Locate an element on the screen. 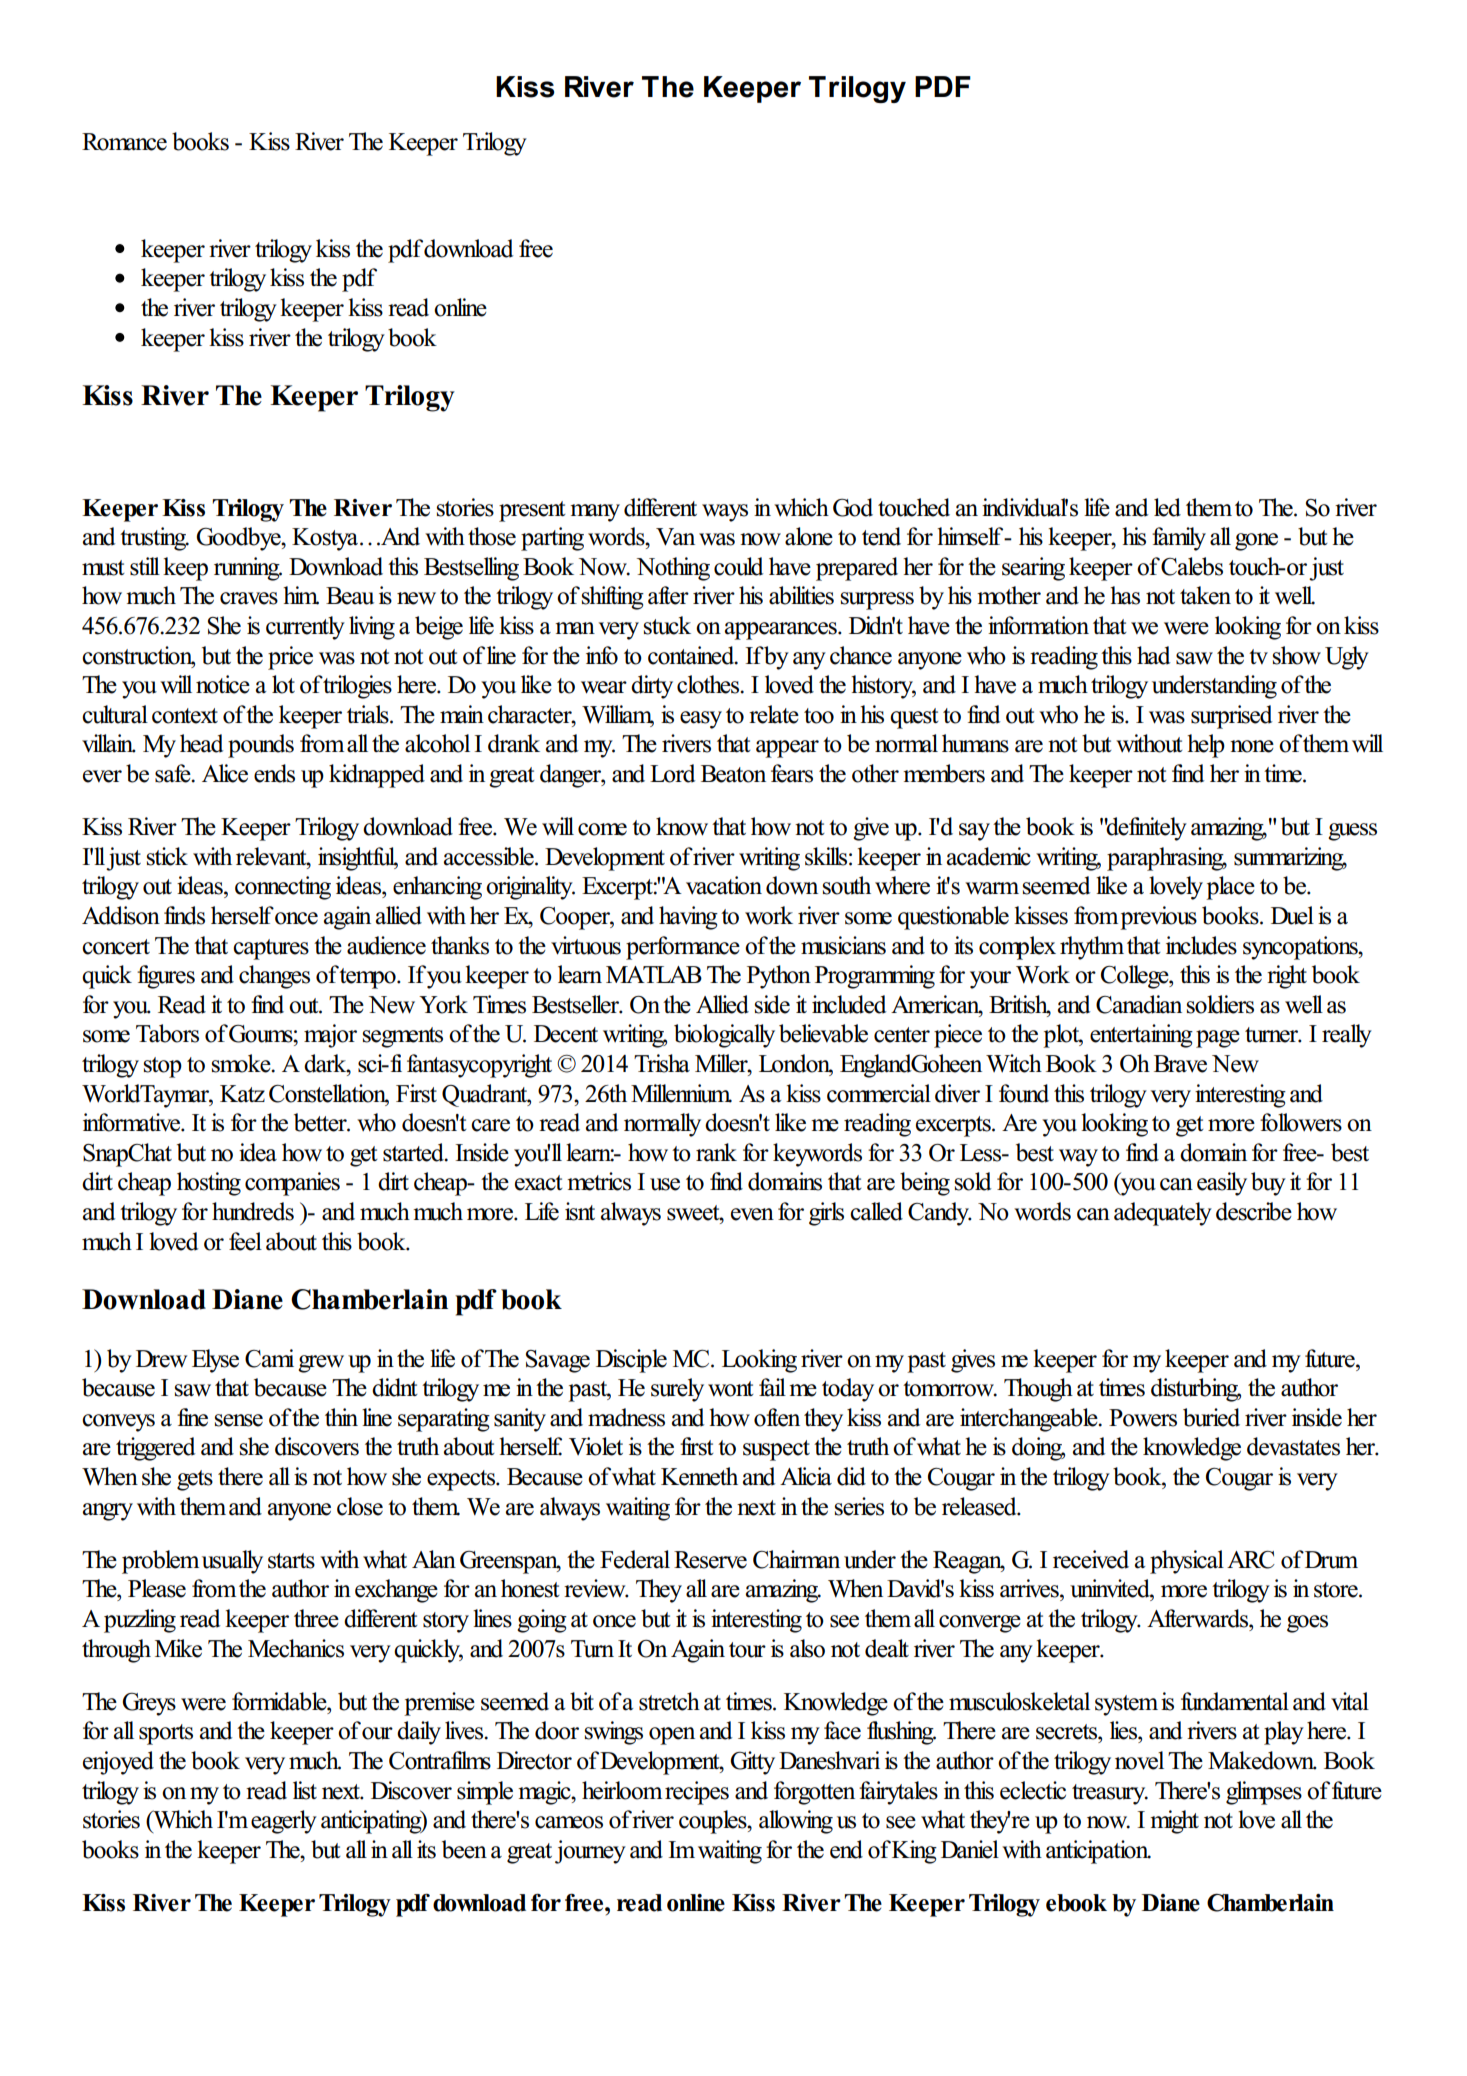  Romance is located at coordinates (124, 142).
